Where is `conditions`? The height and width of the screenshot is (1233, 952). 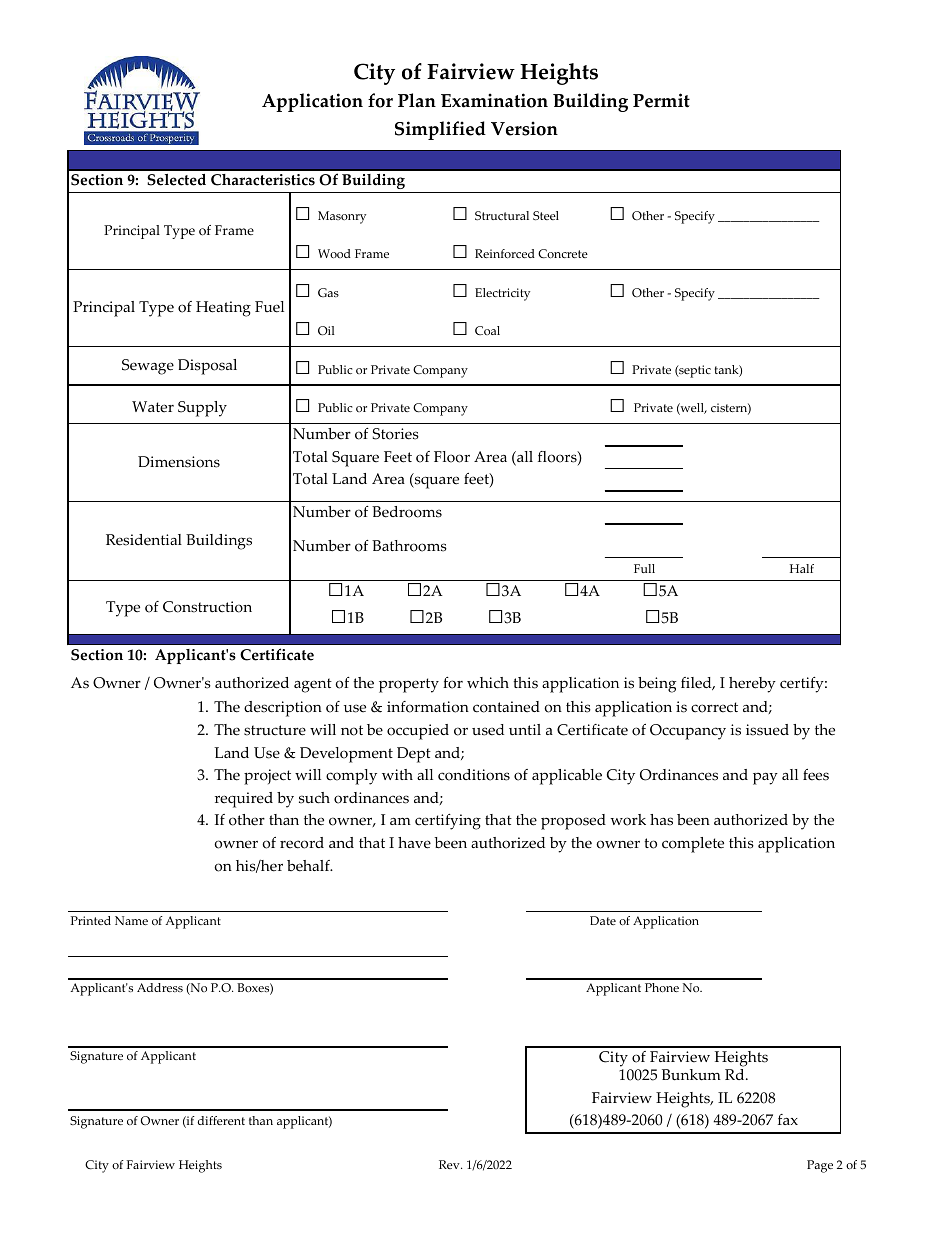
conditions is located at coordinates (474, 775).
